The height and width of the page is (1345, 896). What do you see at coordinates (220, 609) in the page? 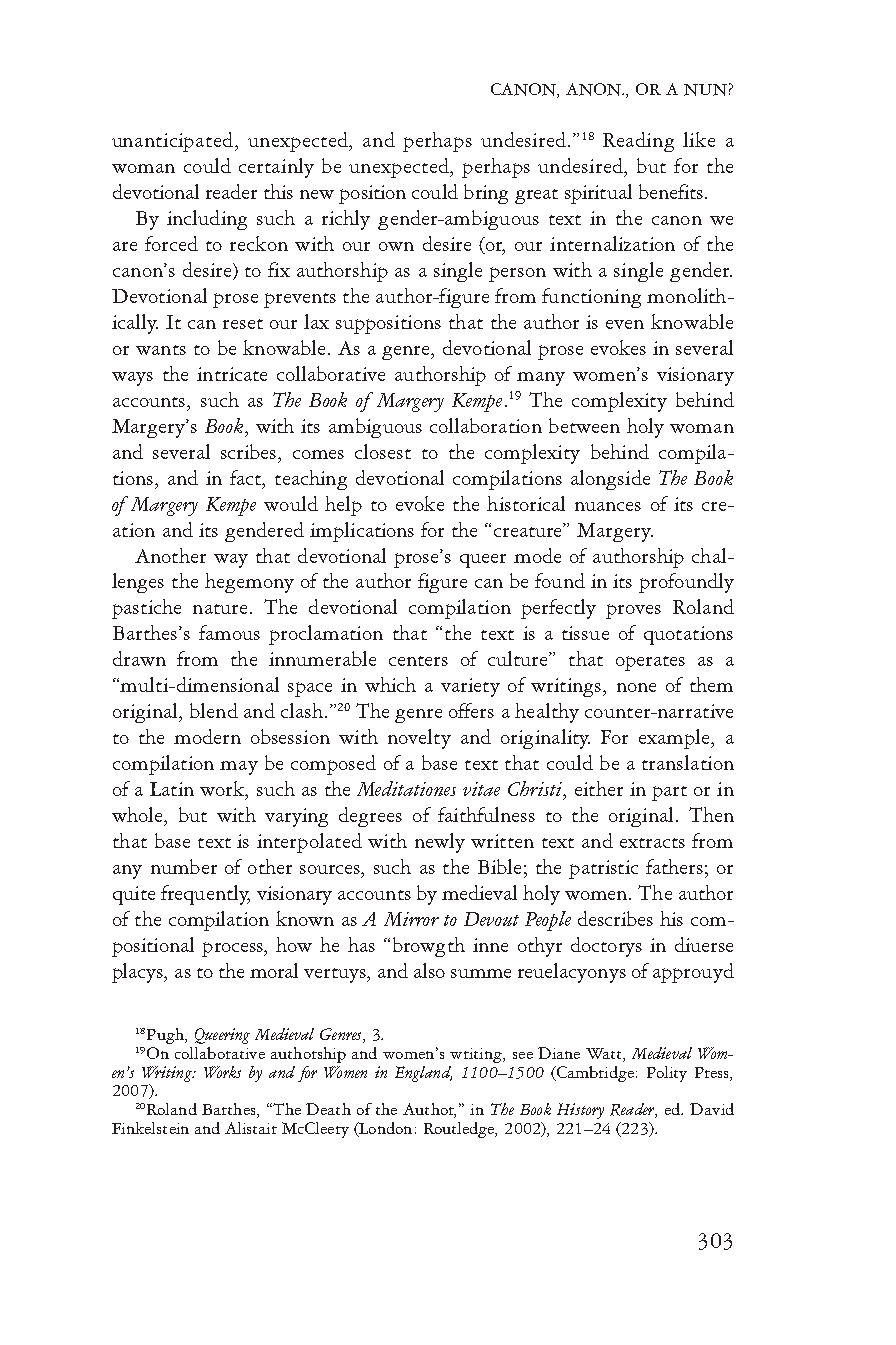
I see `nature` at bounding box center [220, 609].
